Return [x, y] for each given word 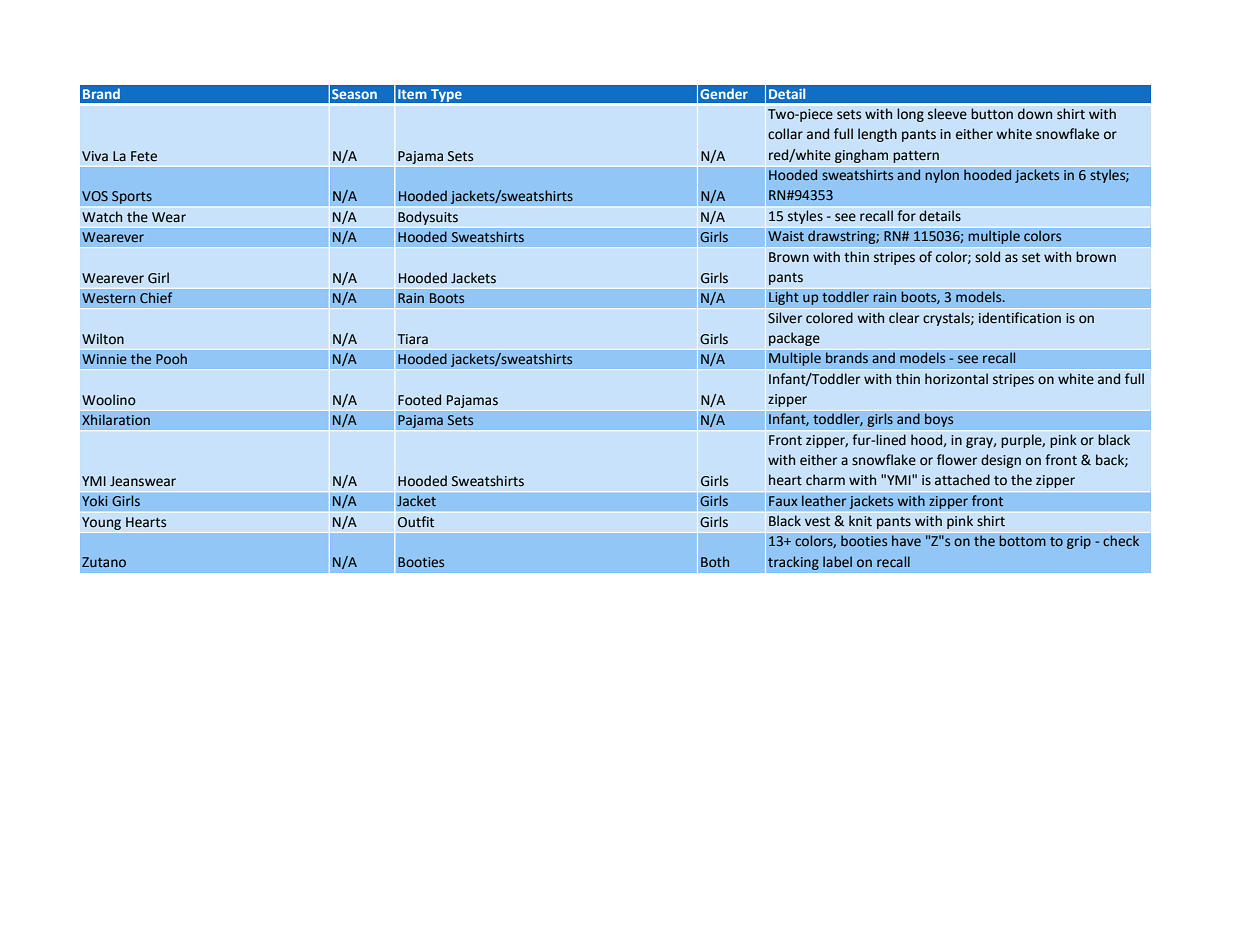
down [1035, 114]
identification [1020, 318]
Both [715, 561]
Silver [785, 318]
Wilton [103, 339]
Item [412, 94]
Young [101, 523]
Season [354, 94]
